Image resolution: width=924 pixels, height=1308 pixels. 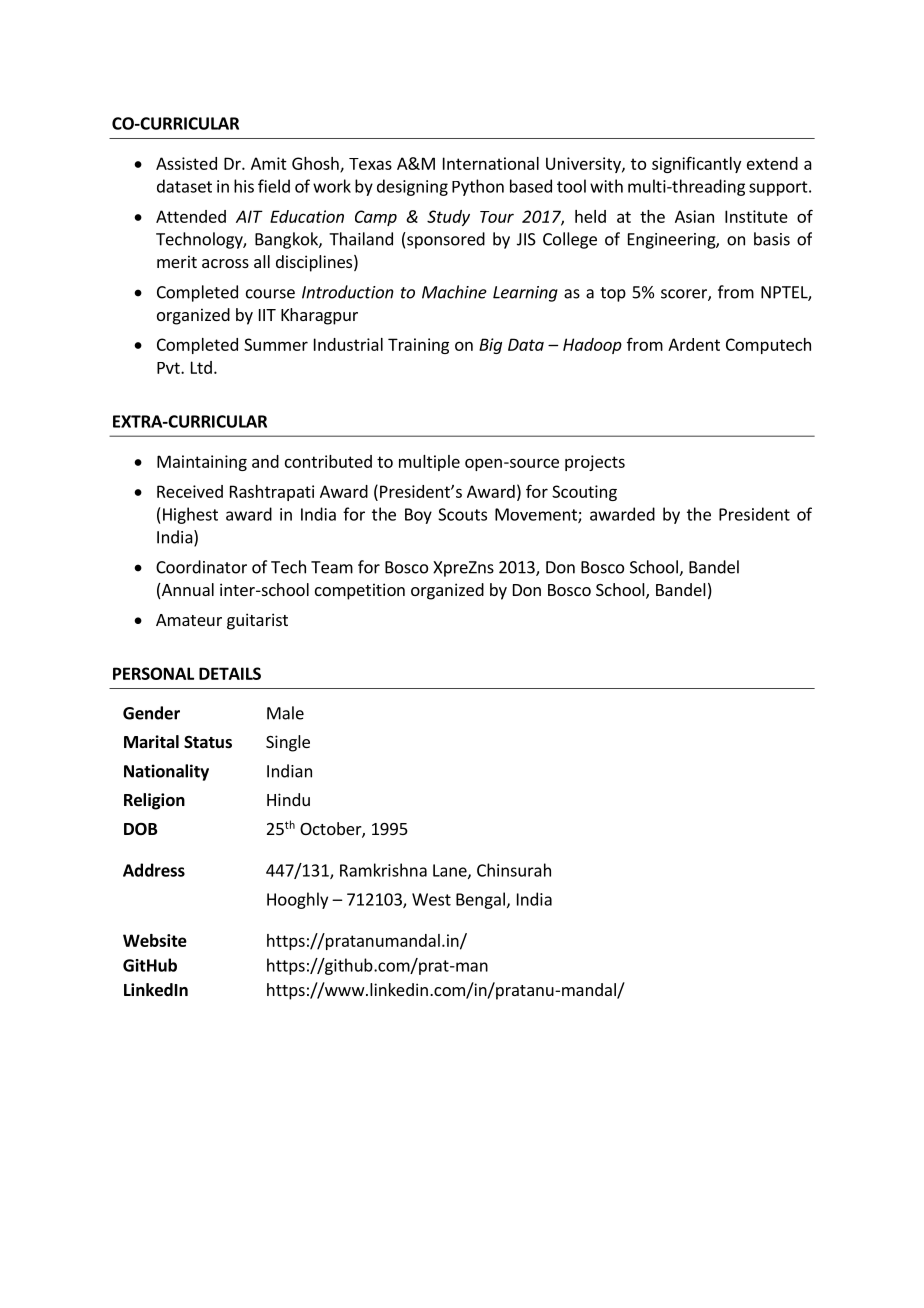 I want to click on Python, so click(x=478, y=187).
